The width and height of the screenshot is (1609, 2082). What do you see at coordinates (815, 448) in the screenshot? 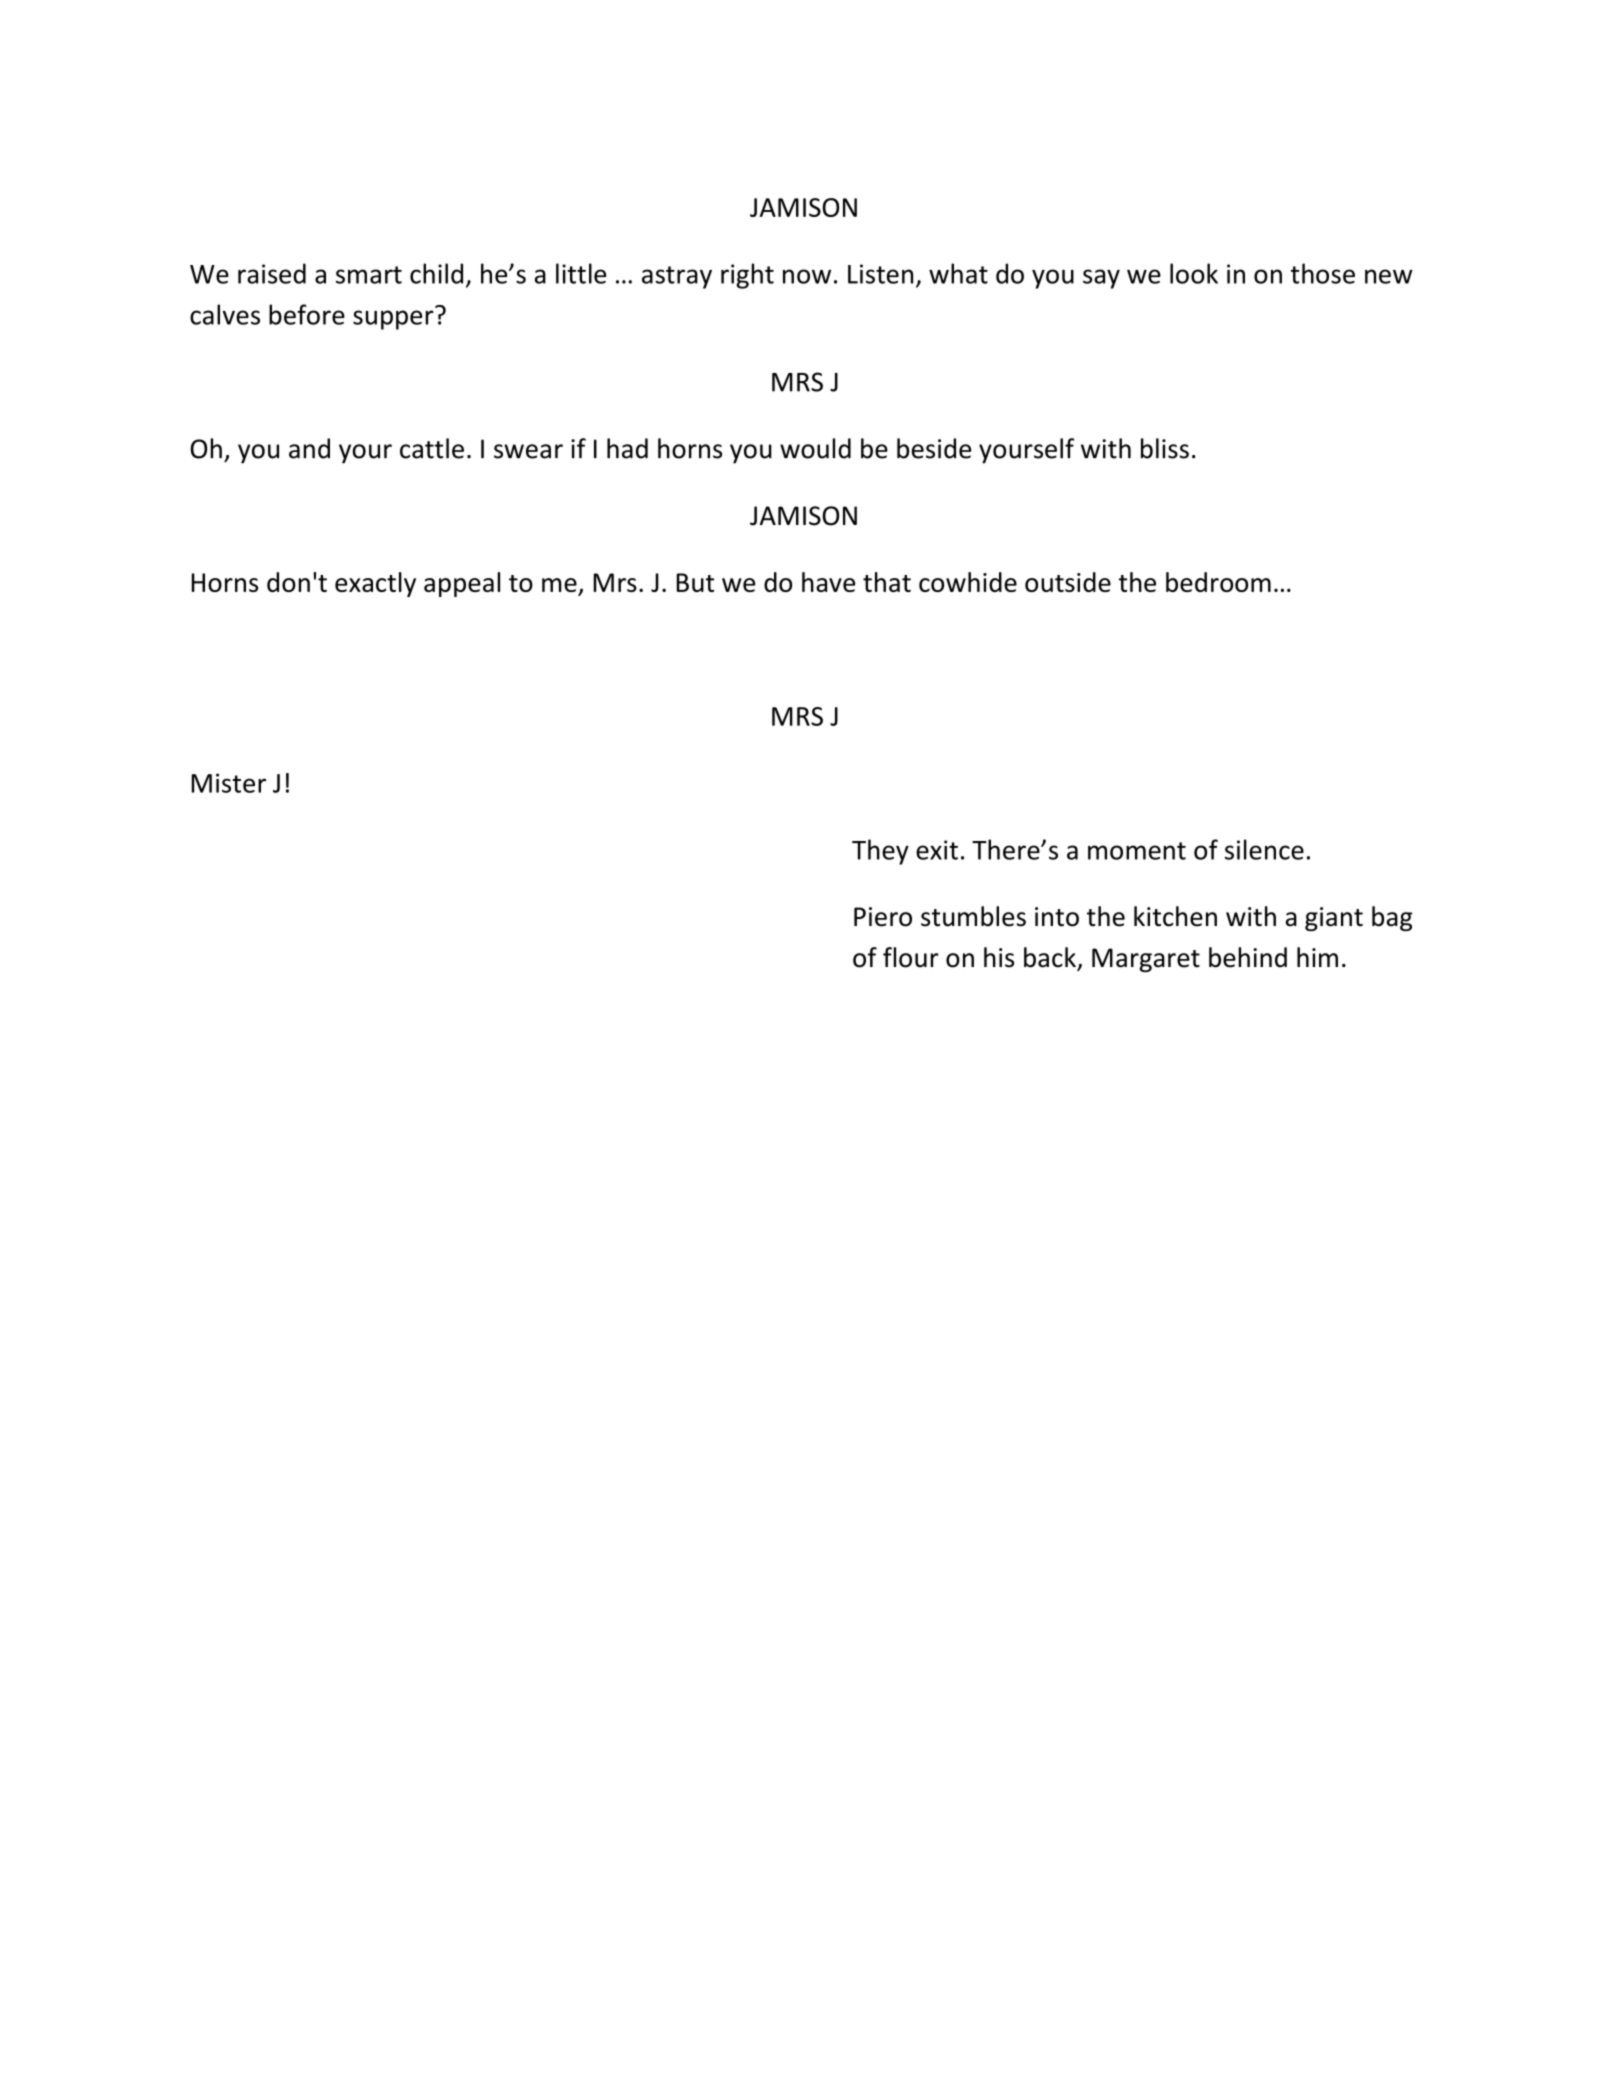
I see `would` at bounding box center [815, 448].
